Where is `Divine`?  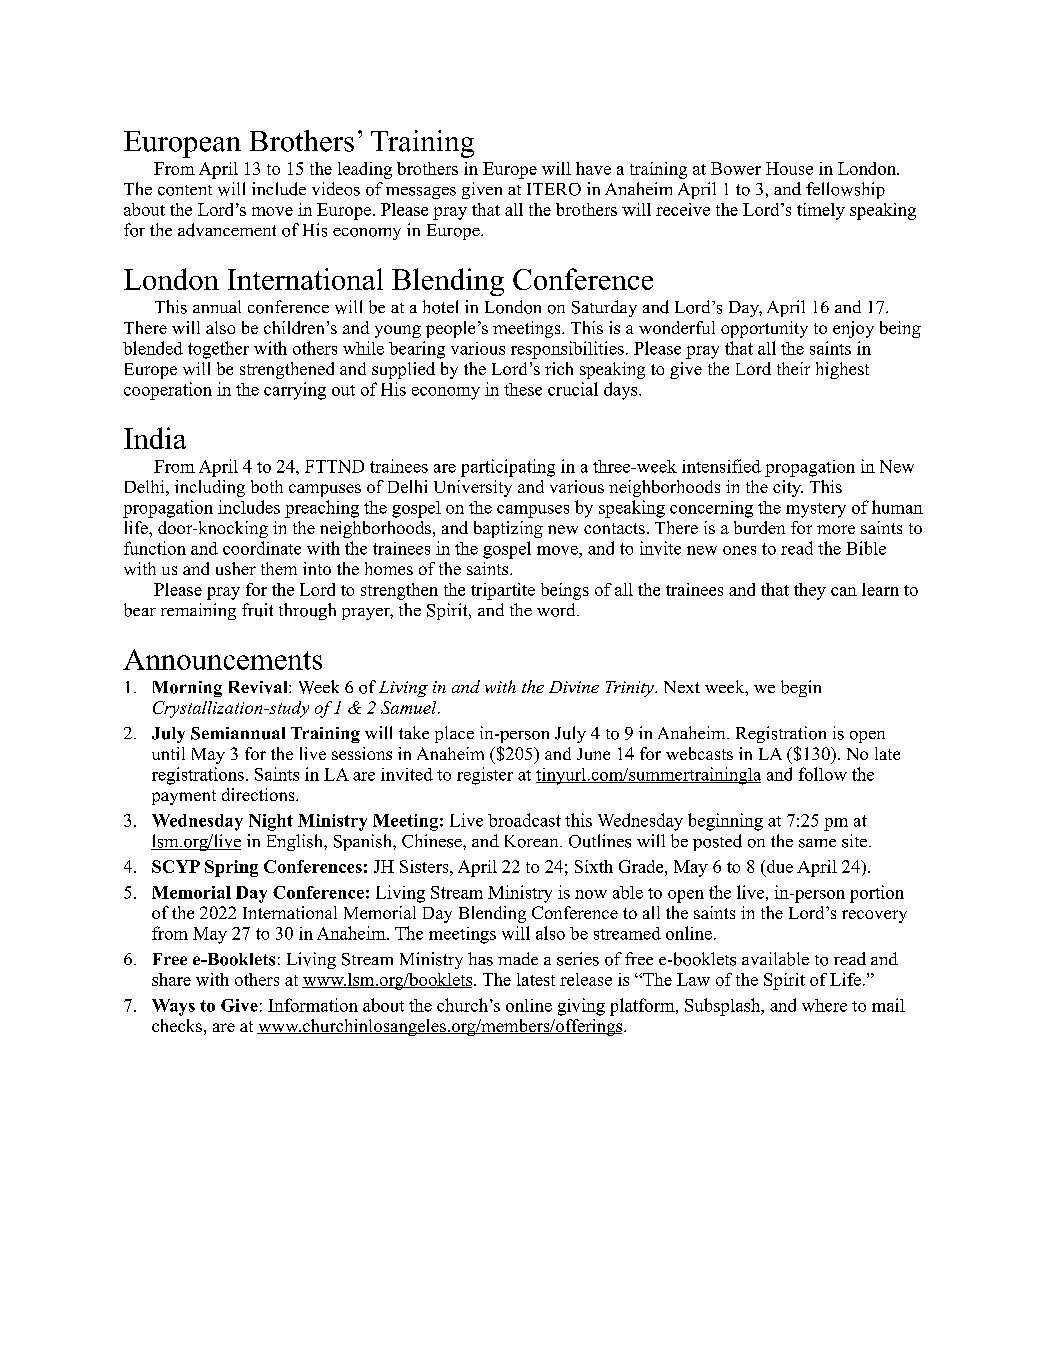
Divine is located at coordinates (574, 687).
